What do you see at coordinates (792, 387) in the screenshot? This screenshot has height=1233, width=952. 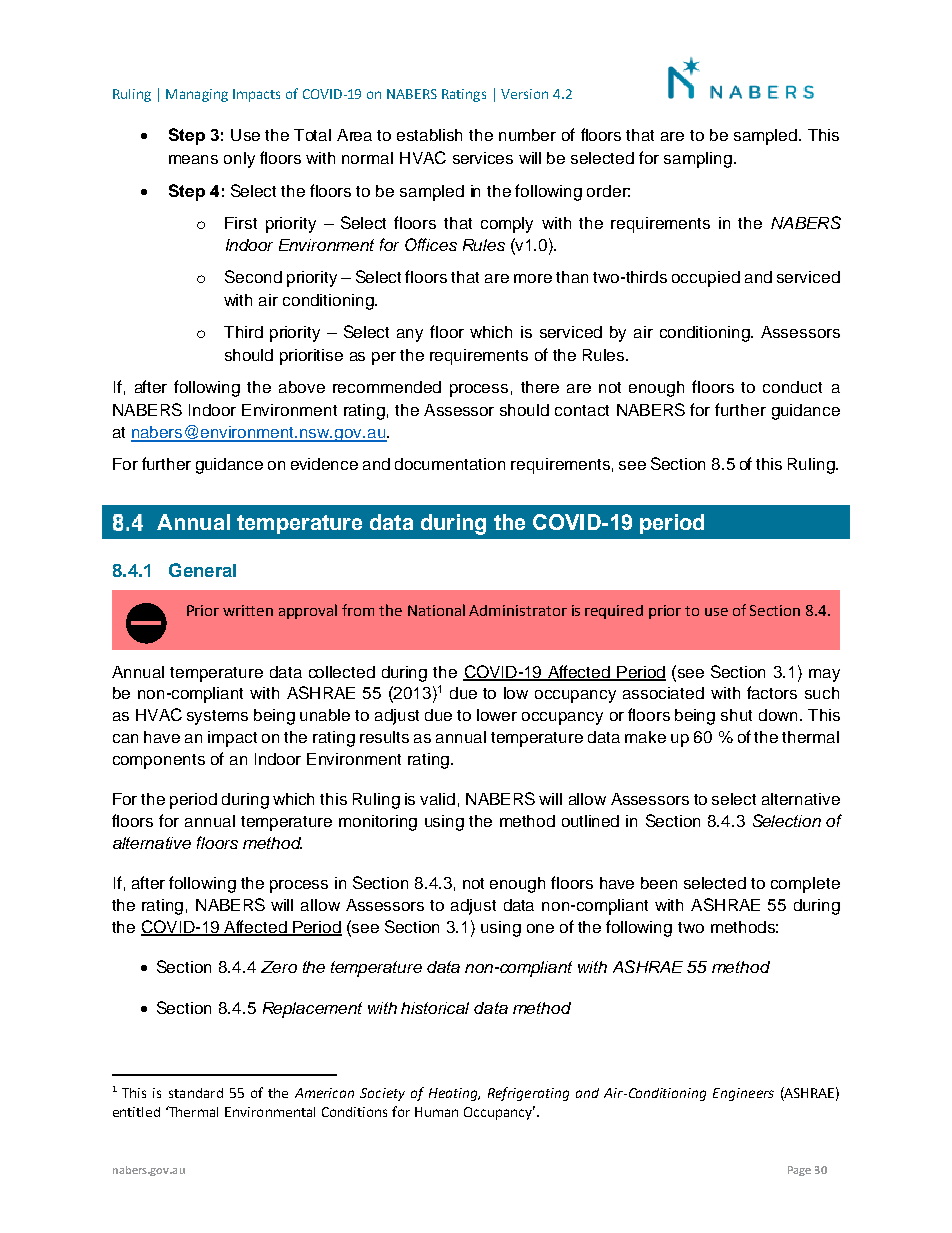 I see `conduct` at bounding box center [792, 387].
